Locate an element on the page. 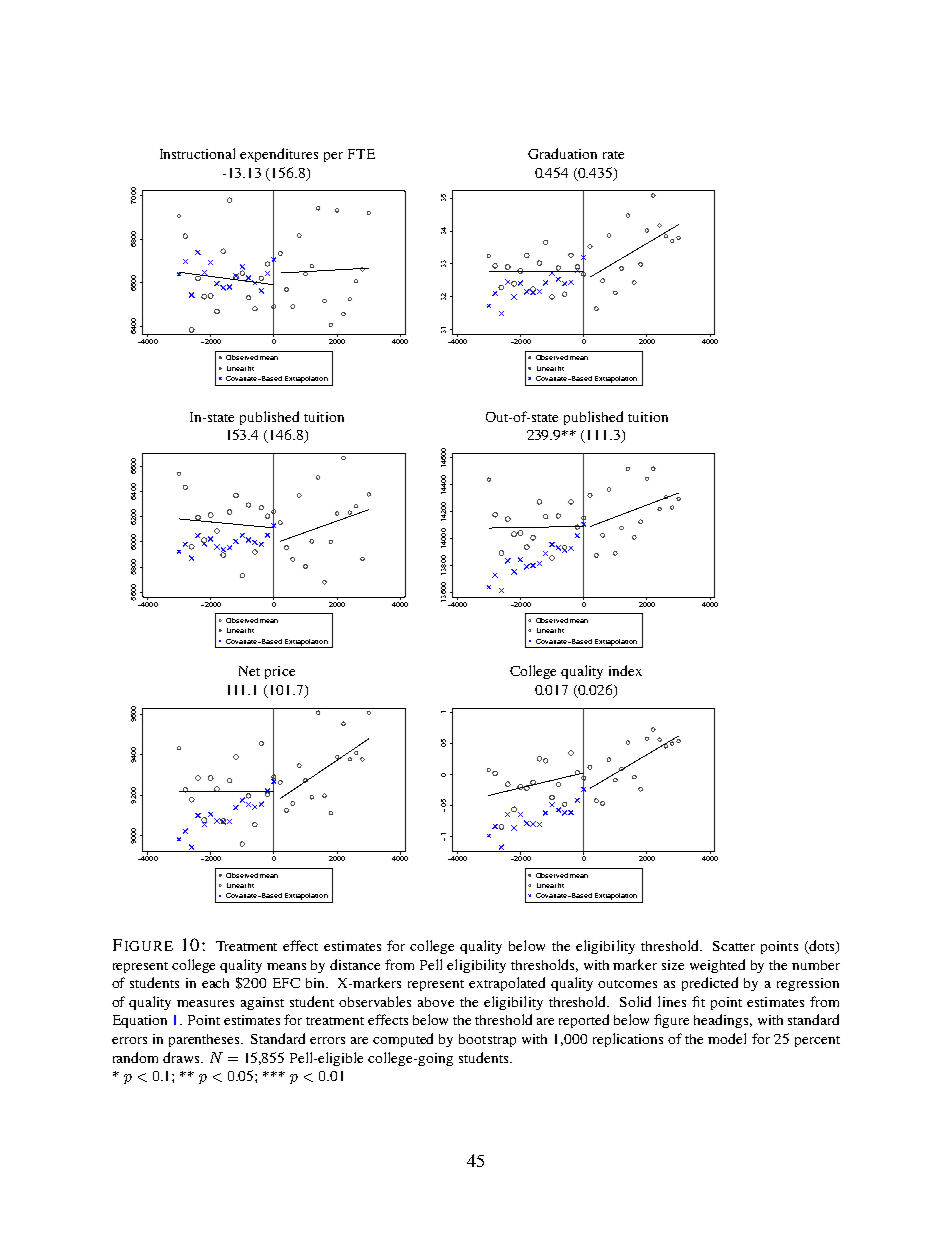 The height and width of the document is (1233, 952). weighted is located at coordinates (717, 966).
